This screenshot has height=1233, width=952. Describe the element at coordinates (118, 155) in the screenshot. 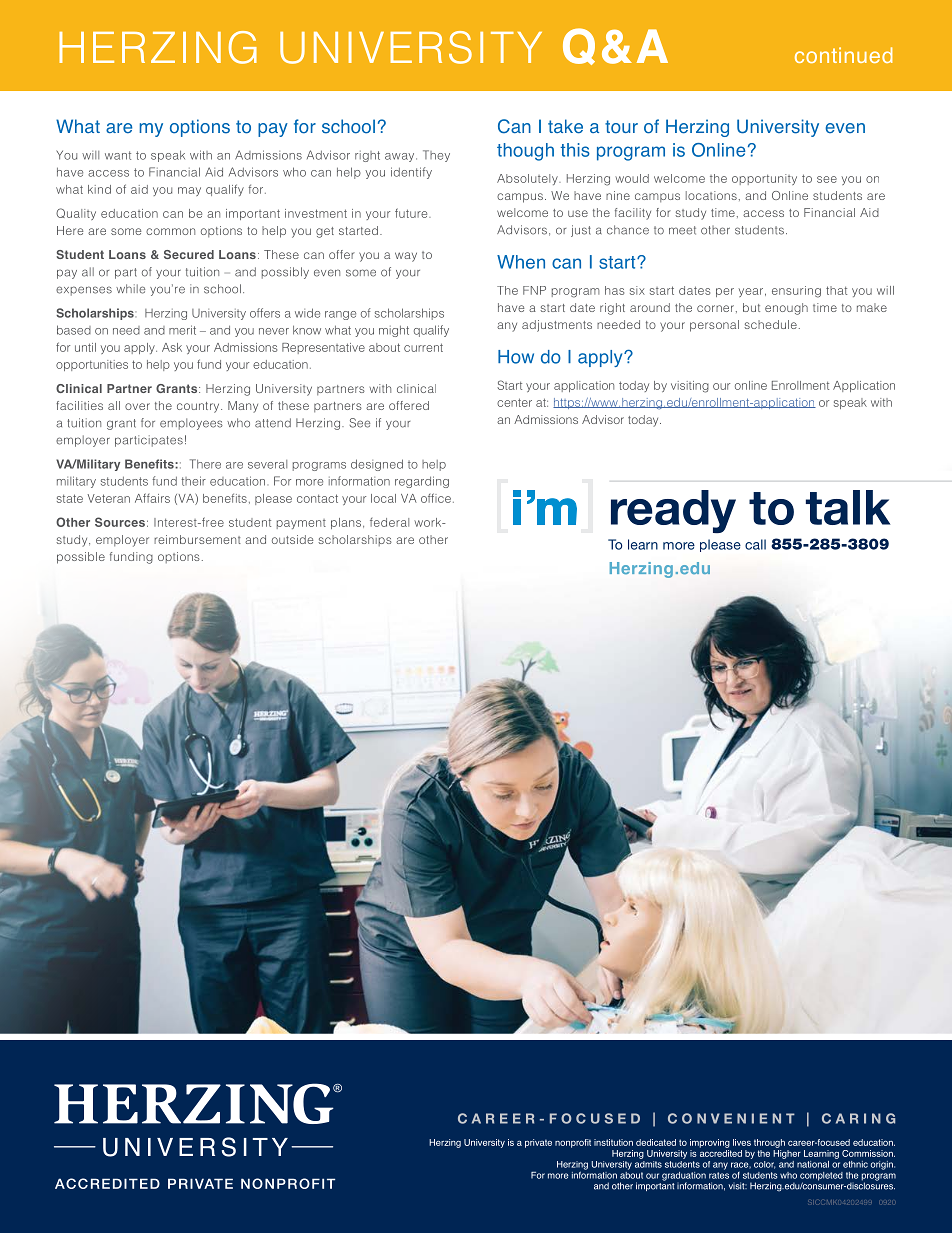

I see `want` at that location.
